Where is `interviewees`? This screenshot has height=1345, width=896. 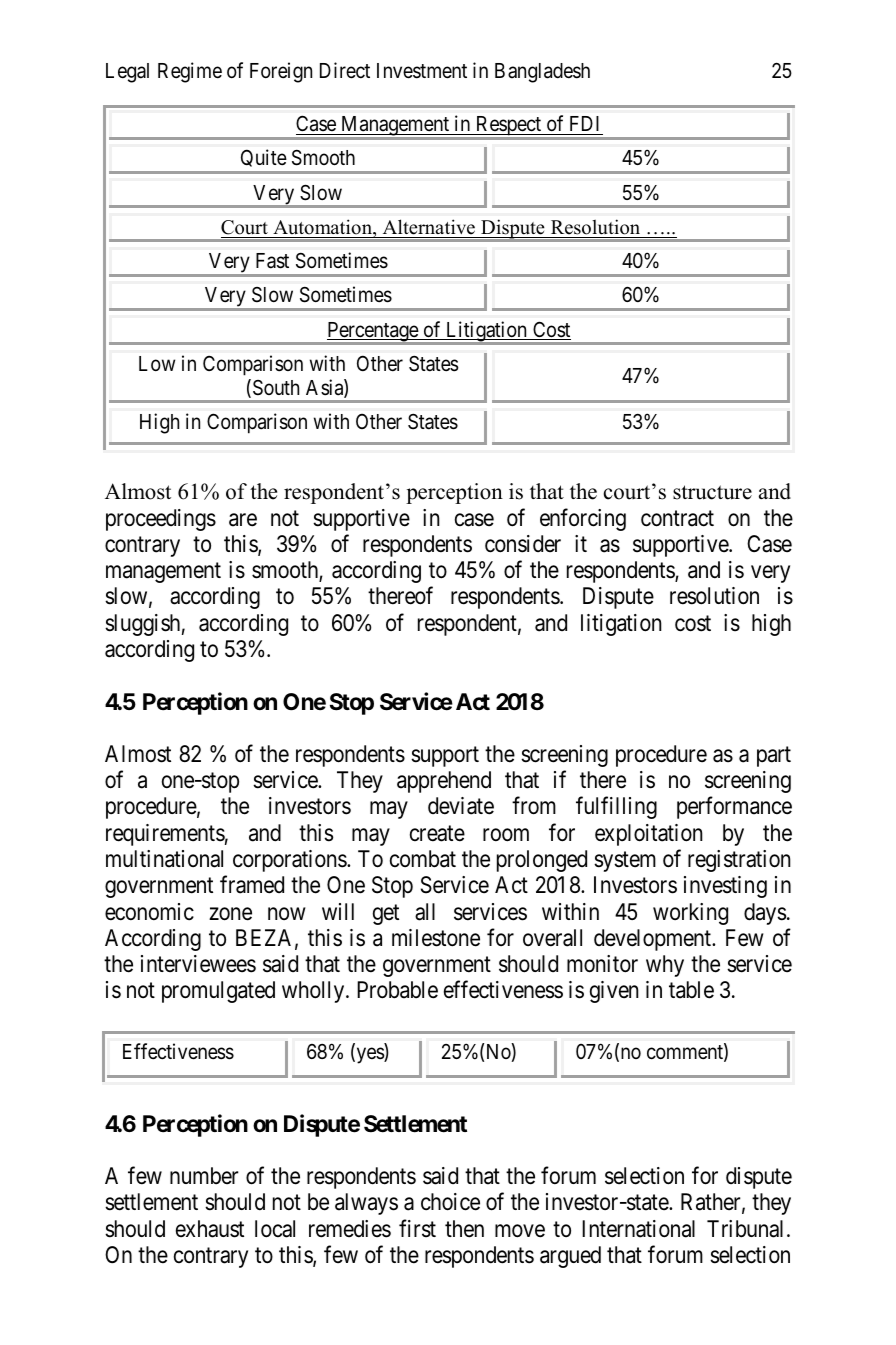 interviewees is located at coordinates (198, 964).
